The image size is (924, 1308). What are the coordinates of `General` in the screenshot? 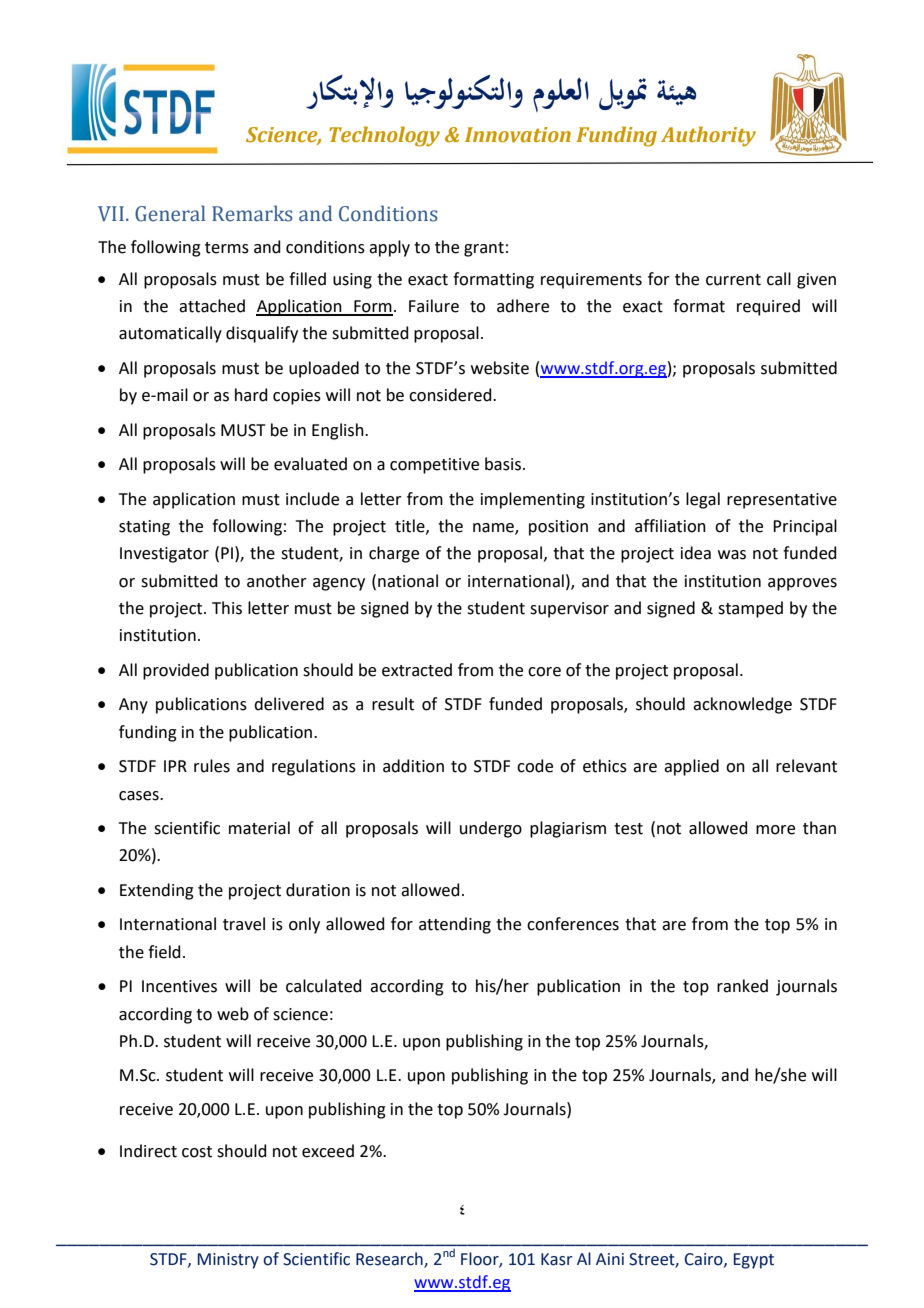 It's located at (170, 213).
